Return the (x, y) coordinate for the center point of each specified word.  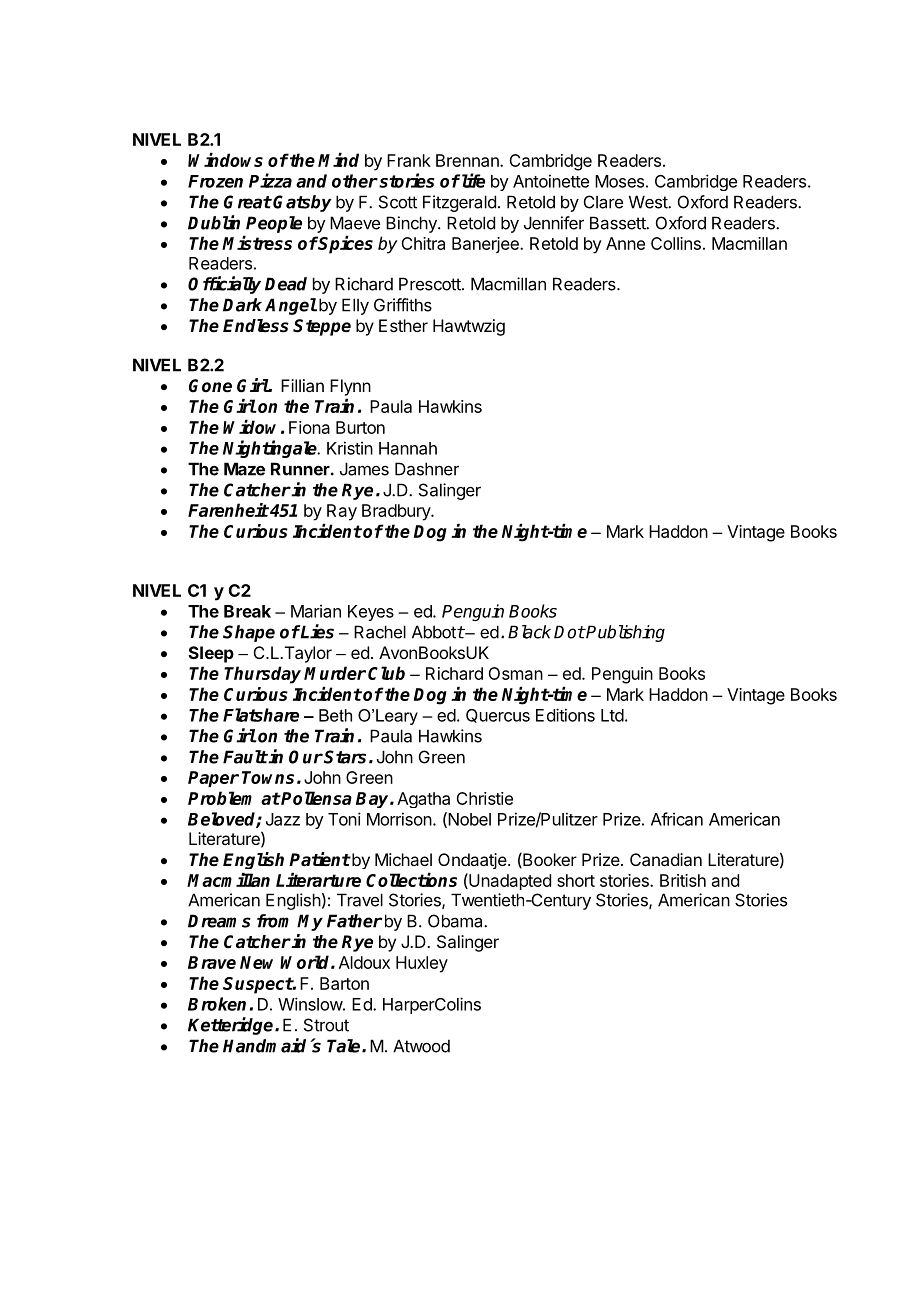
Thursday (262, 675)
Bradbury (397, 512)
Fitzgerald (459, 203)
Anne (625, 243)
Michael (403, 859)
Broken (217, 1004)
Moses (619, 181)
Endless (256, 326)
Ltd (612, 715)
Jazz (283, 819)
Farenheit (228, 510)
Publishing (625, 633)
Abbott (438, 632)
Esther (403, 325)
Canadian (666, 859)
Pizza (270, 180)
